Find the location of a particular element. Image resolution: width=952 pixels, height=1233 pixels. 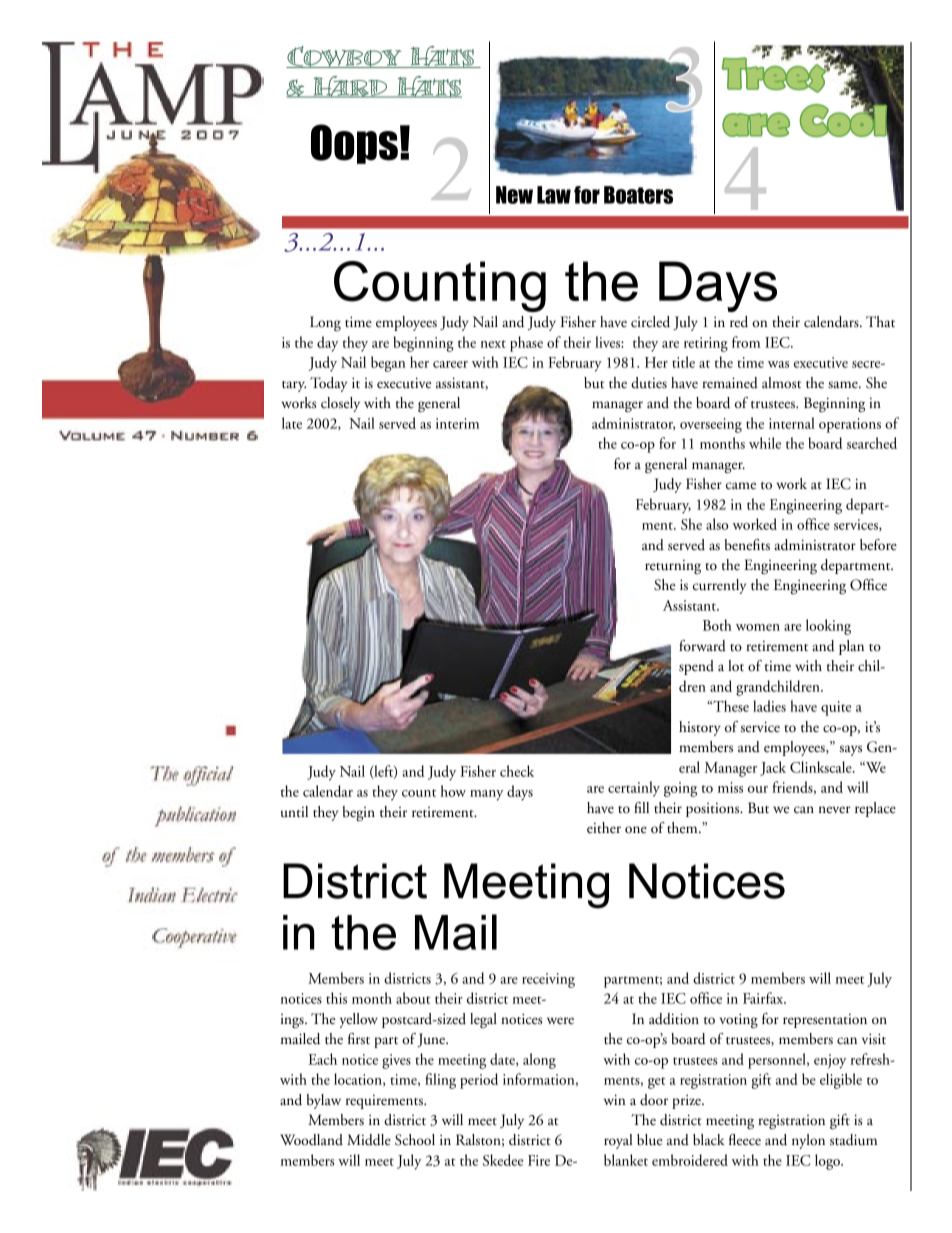

either is located at coordinates (604, 827).
